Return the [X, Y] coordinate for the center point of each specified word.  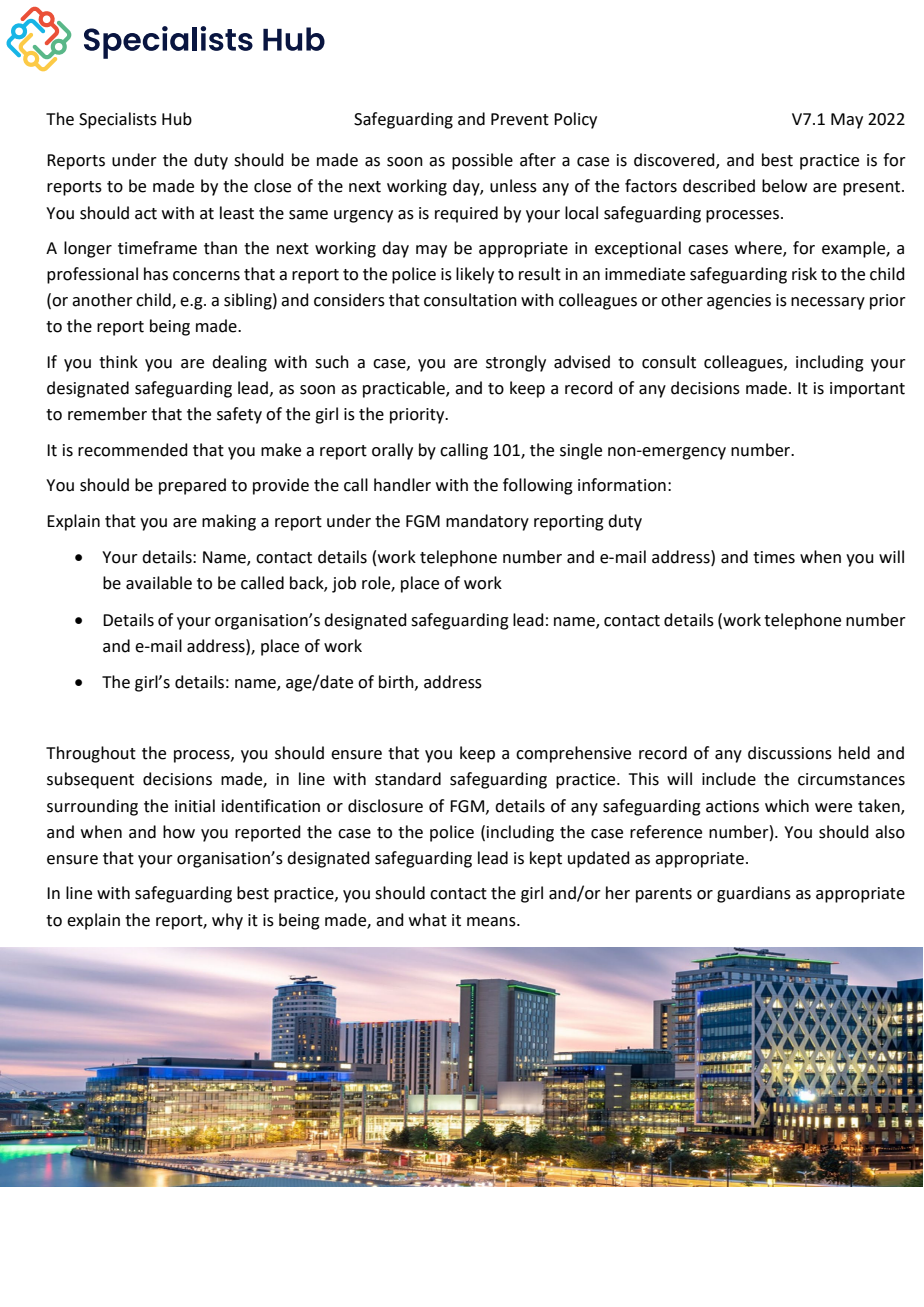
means [492, 922]
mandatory [487, 522]
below [784, 186]
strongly [516, 363]
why [227, 921]
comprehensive [573, 754]
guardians [754, 894]
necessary [828, 303]
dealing [239, 363]
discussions [790, 753]
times [774, 557]
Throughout [91, 754]
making [229, 522]
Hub [177, 119]
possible [482, 161]
